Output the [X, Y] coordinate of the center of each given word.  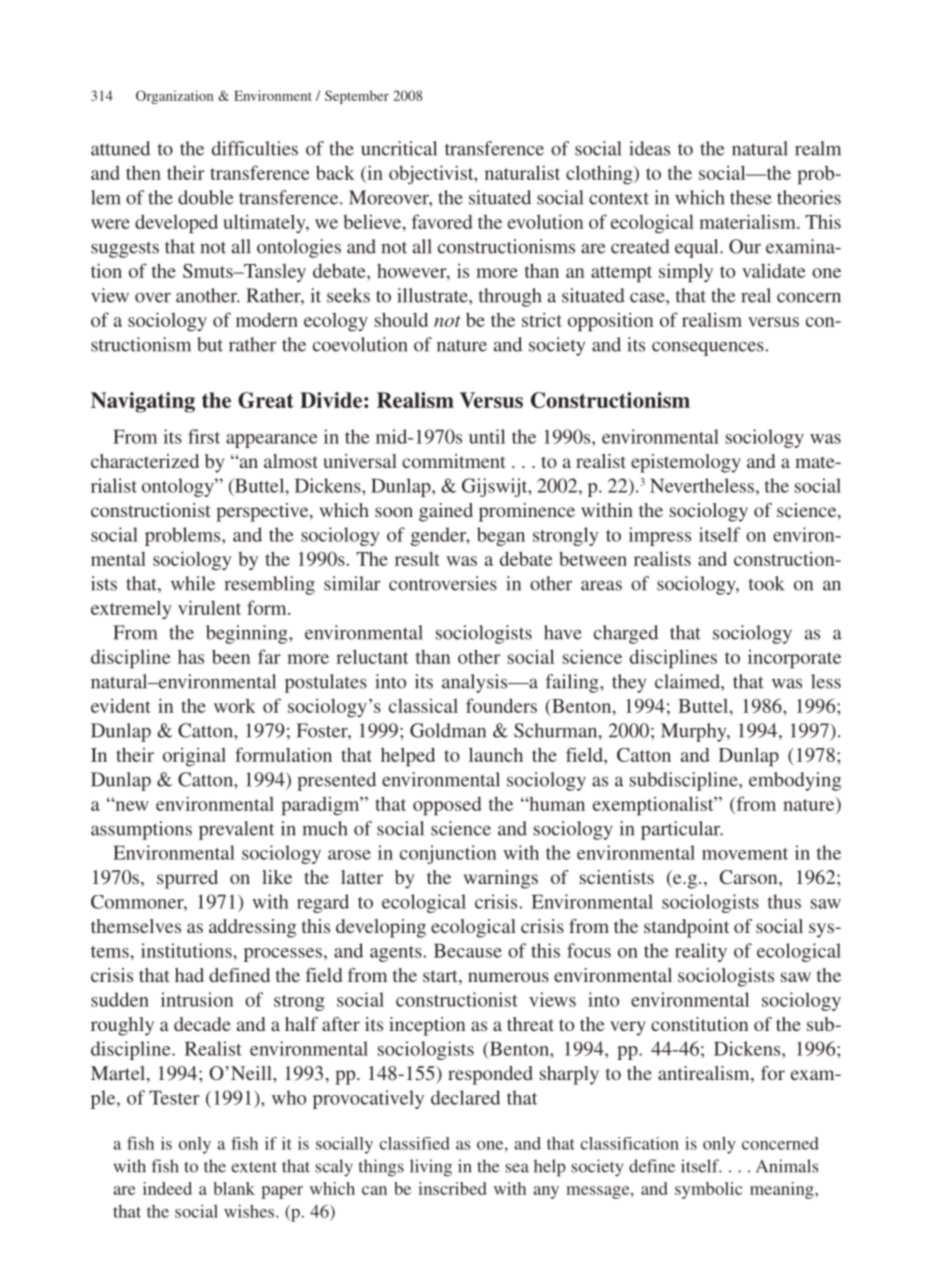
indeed [167, 1188]
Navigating [143, 402]
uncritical [399, 148]
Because [468, 951]
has [191, 656]
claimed [688, 681]
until [487, 436]
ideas [649, 148]
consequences [708, 348]
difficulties [255, 148]
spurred [187, 879]
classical [423, 705]
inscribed [452, 1188]
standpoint [686, 928]
